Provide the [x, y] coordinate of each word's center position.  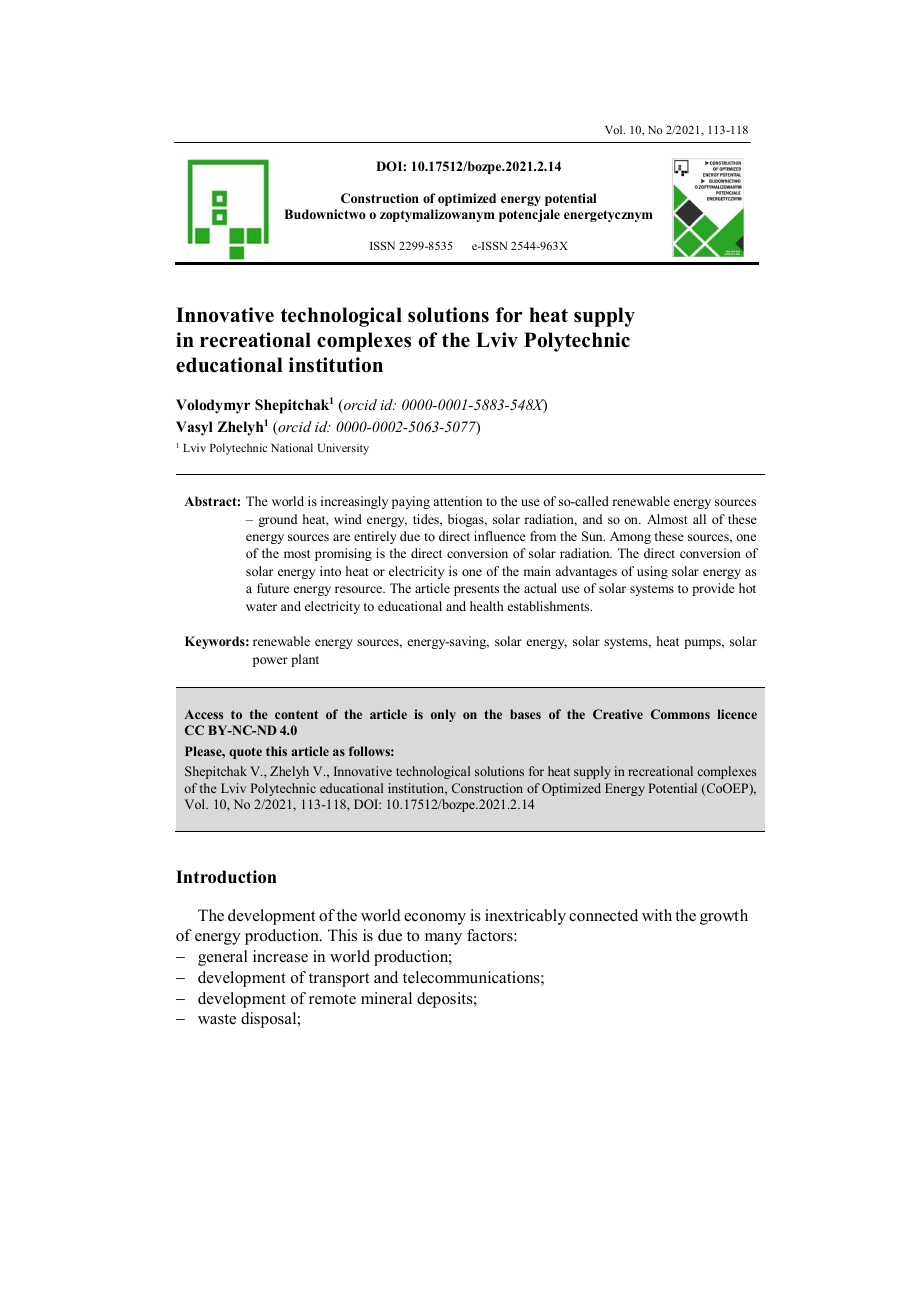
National [292, 447]
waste [217, 1019]
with [657, 915]
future [273, 588]
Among [630, 537]
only [443, 715]
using [652, 572]
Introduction [226, 877]
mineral [386, 998]
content [296, 714]
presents [476, 590]
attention [457, 501]
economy [435, 919]
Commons [680, 714]
